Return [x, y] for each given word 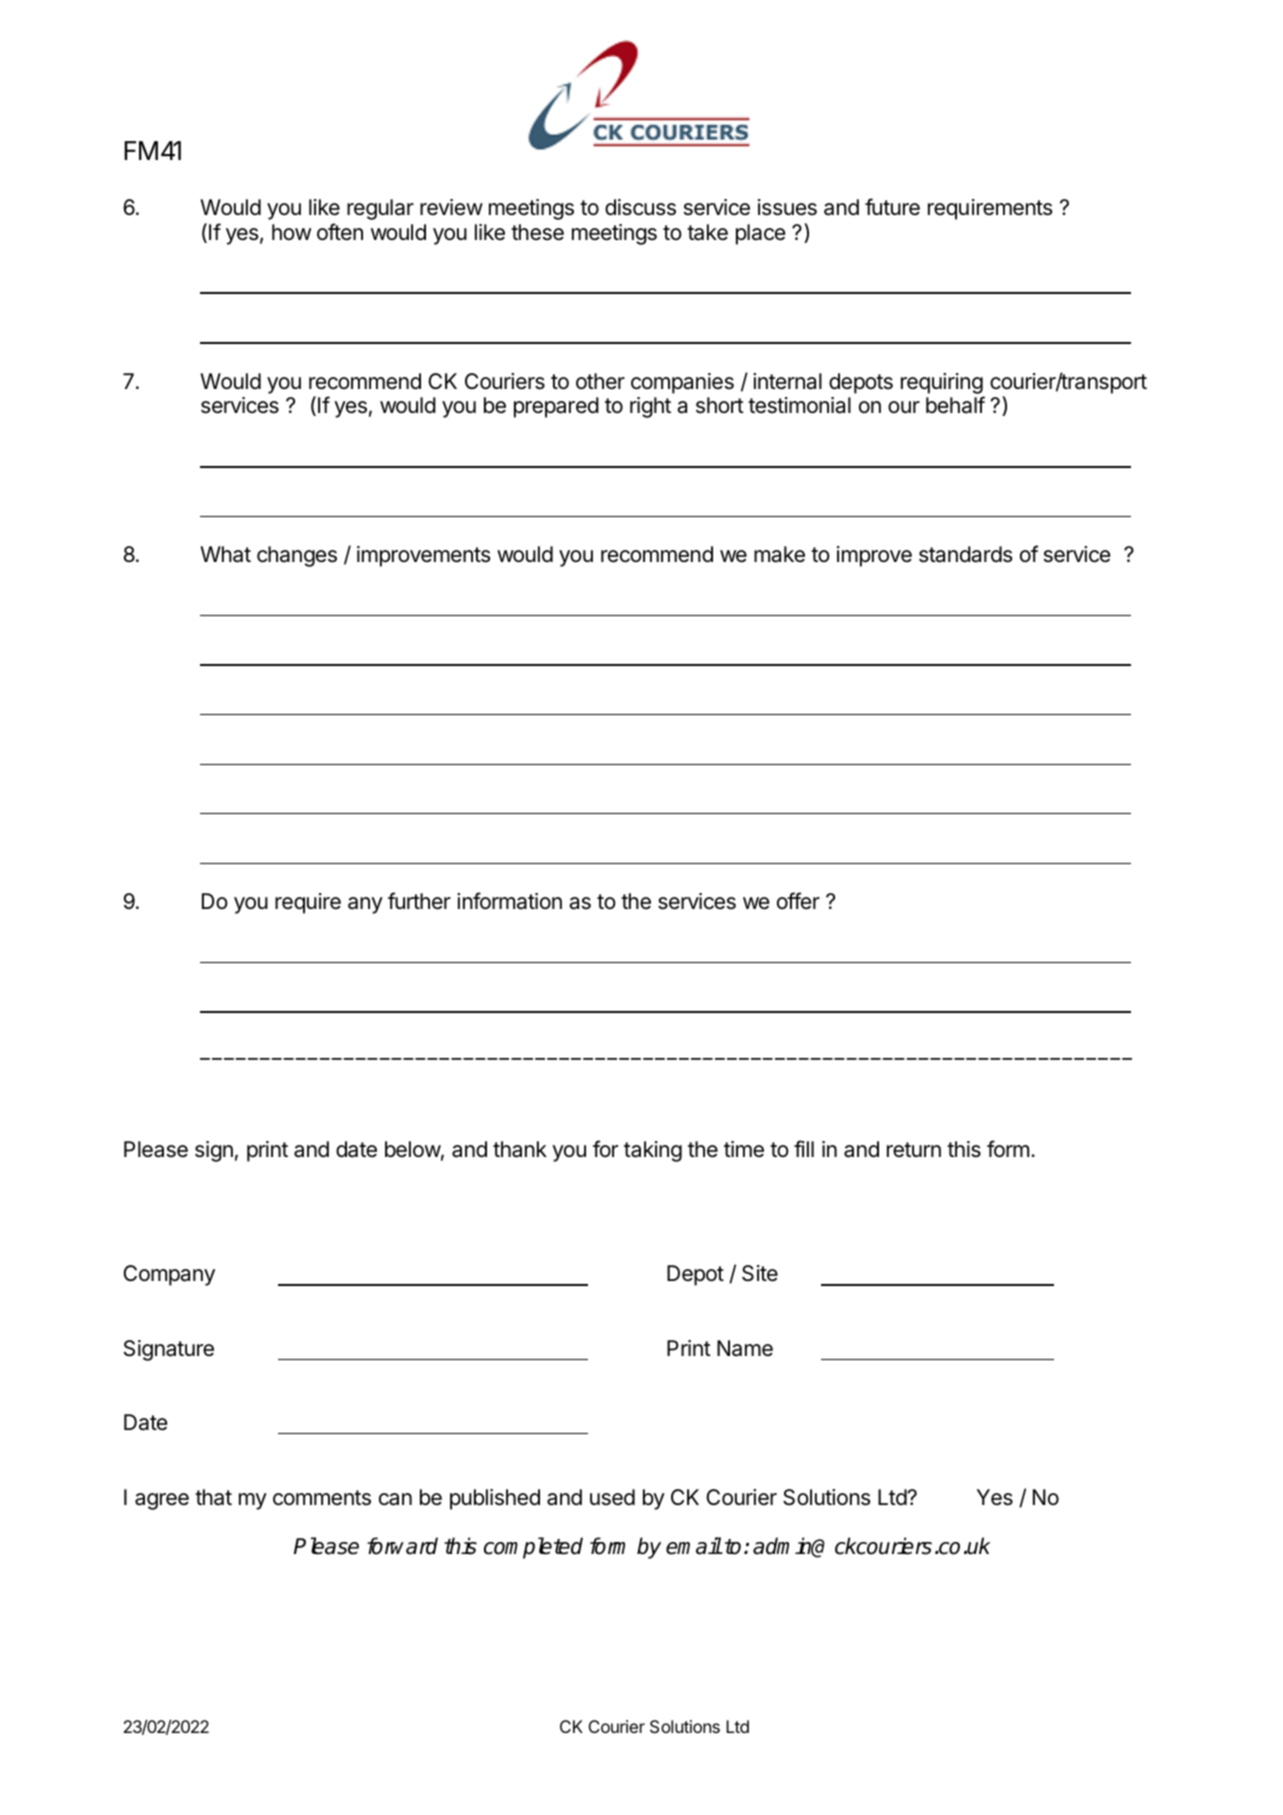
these [537, 232]
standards [966, 554]
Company [169, 1275]
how [291, 232]
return [914, 1150]
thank [520, 1149]
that [213, 1497]
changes [297, 556]
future [892, 206]
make [779, 554]
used [612, 1497]
